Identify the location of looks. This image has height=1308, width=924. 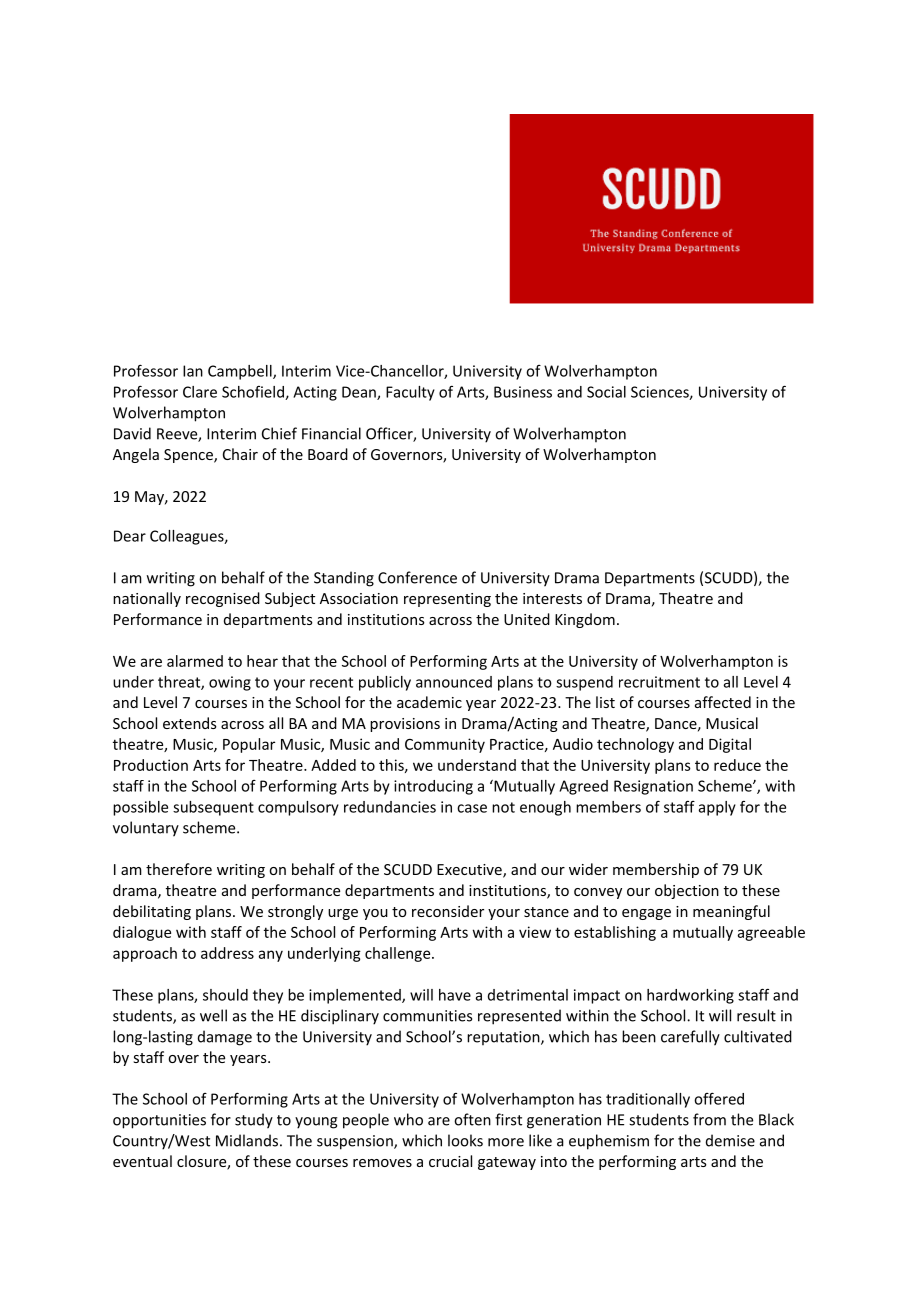
(465, 1140).
